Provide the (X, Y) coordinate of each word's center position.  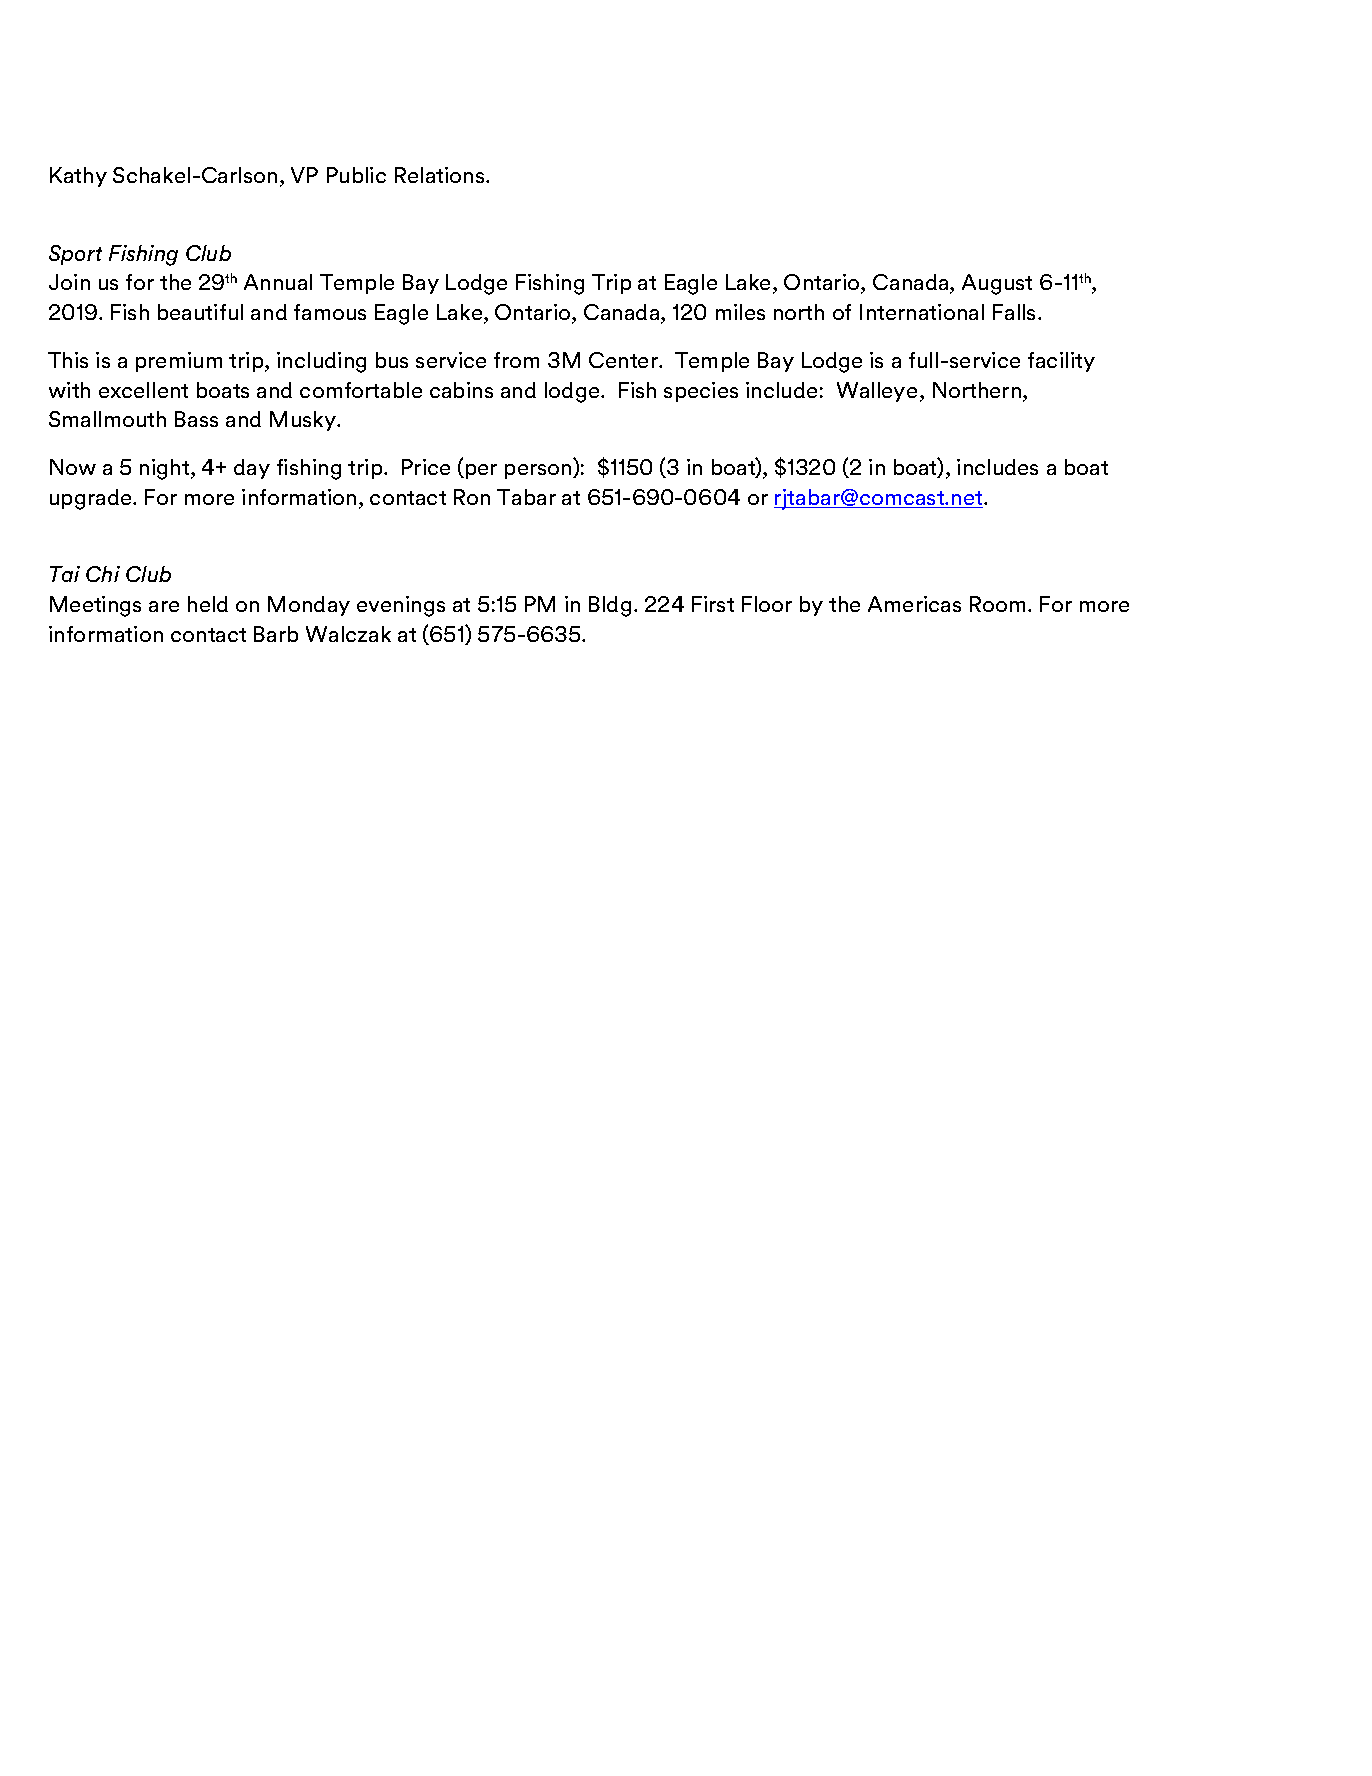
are (164, 606)
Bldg (610, 606)
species (701, 392)
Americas (914, 604)
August (997, 284)
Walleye (877, 392)
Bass (196, 419)
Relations (441, 175)
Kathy (78, 177)
